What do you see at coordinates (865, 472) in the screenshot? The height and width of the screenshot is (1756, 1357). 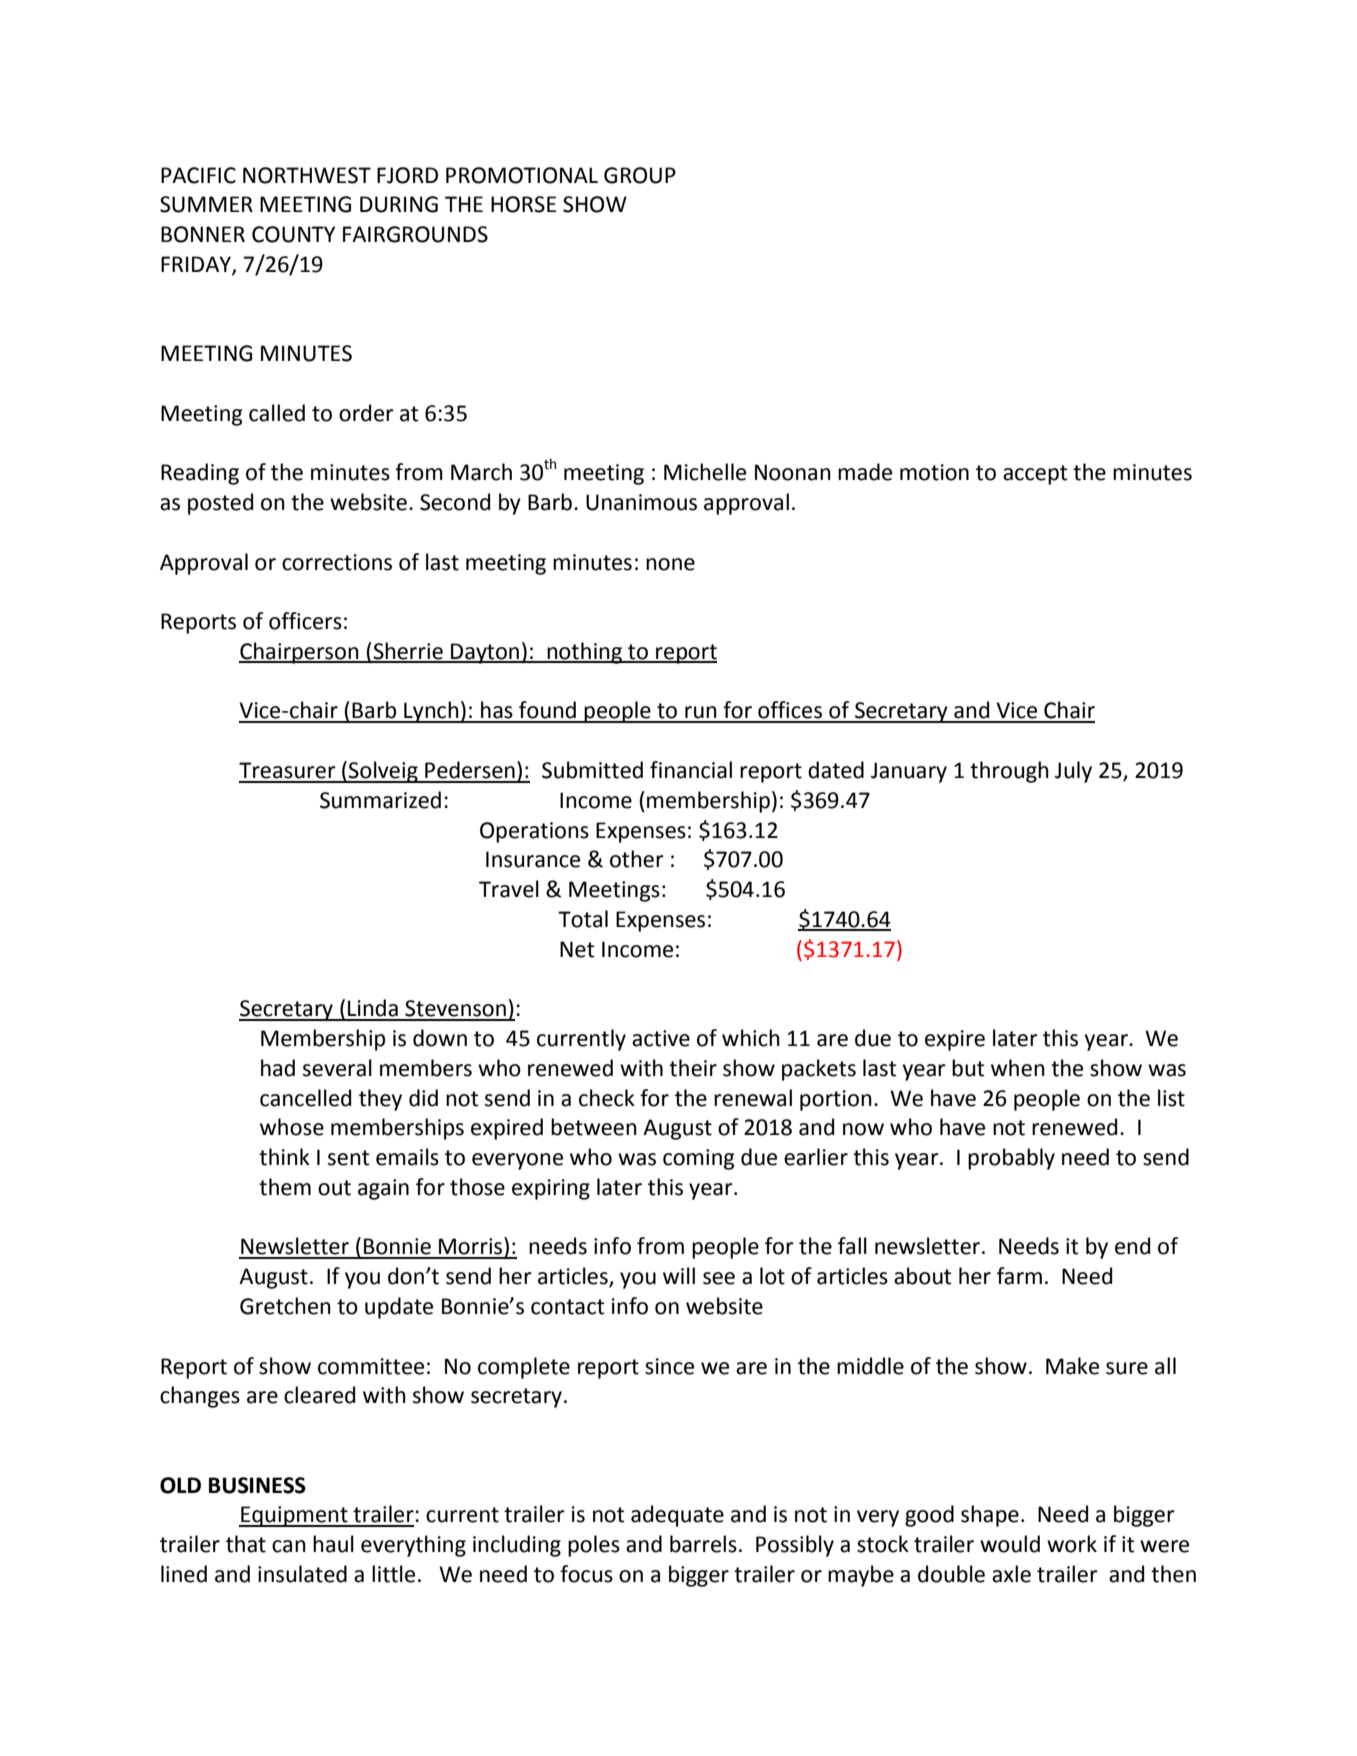 I see `made` at bounding box center [865, 472].
